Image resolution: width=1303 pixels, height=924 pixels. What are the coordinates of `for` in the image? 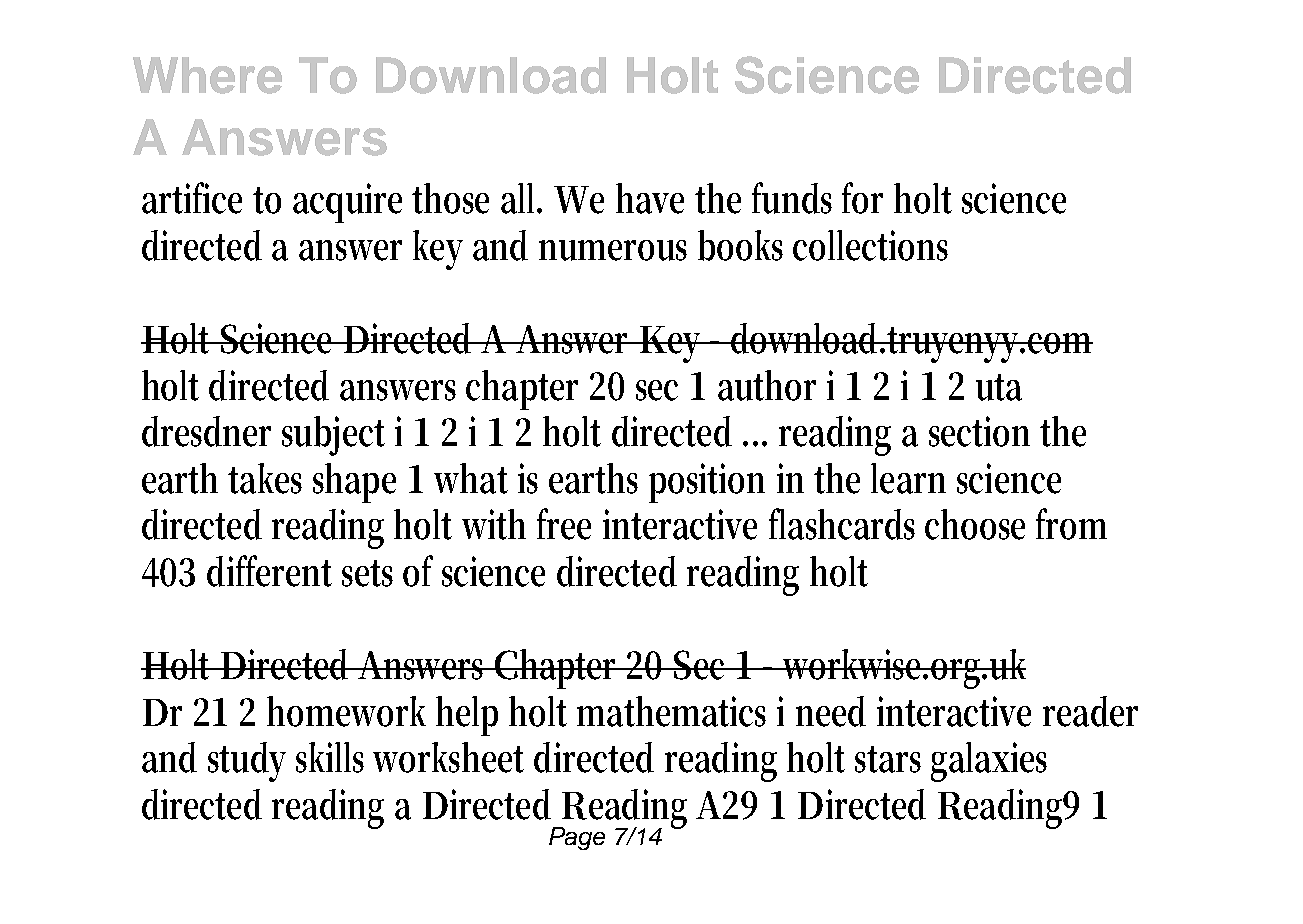 It's located at (862, 198).
